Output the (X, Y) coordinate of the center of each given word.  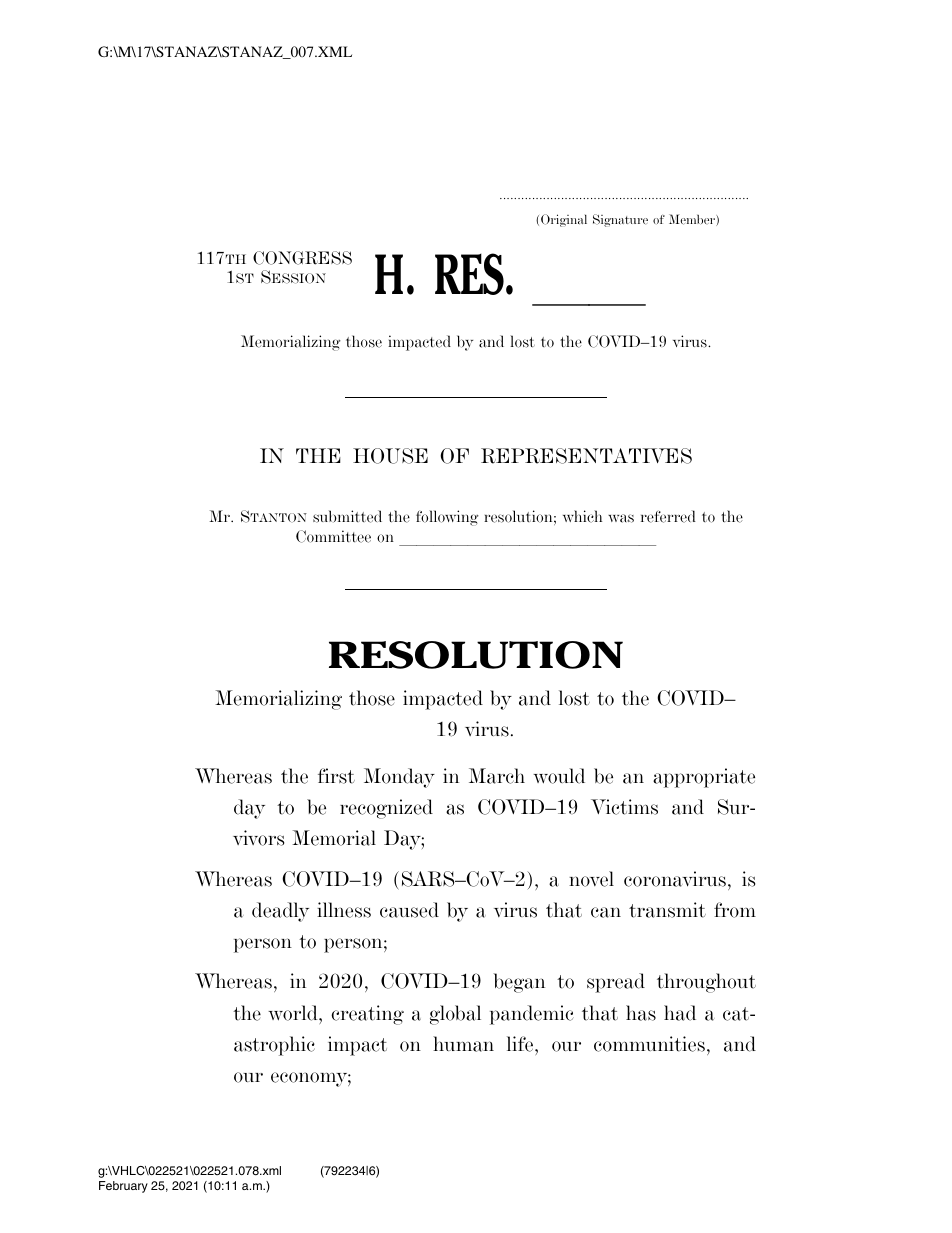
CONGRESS (302, 258)
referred (668, 516)
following (447, 518)
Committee (333, 536)
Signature (620, 220)
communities (649, 1044)
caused (409, 910)
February (123, 1187)
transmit (667, 910)
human (463, 1044)
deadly (280, 912)
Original (564, 220)
